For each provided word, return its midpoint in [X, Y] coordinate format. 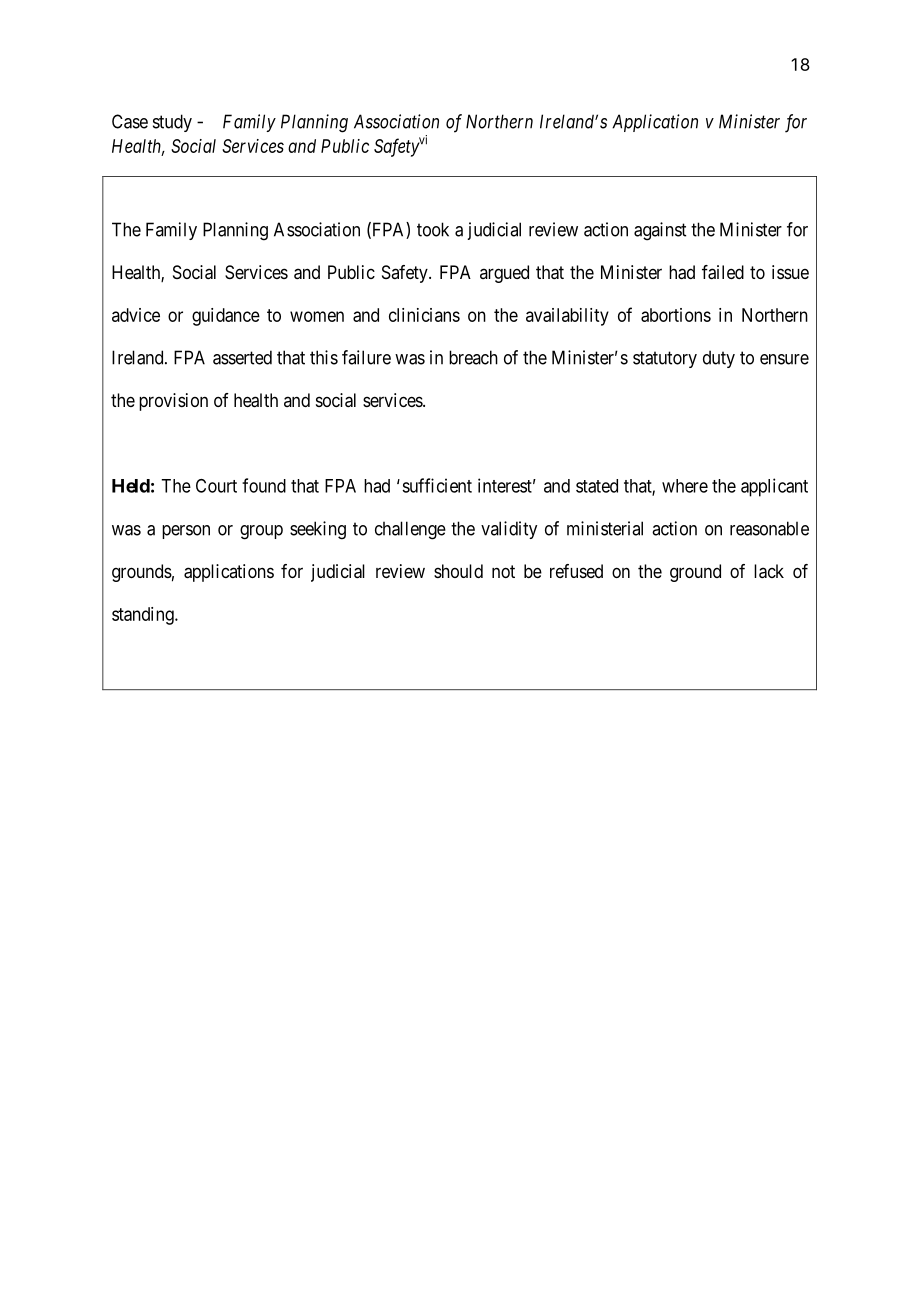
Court [216, 486]
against [660, 231]
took [433, 229]
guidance [226, 317]
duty [719, 359]
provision [173, 402]
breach [473, 357]
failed [723, 272]
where [685, 486]
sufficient [437, 485]
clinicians [424, 315]
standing [144, 616]
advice [136, 315]
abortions [676, 315]
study [172, 123]
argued [504, 274]
